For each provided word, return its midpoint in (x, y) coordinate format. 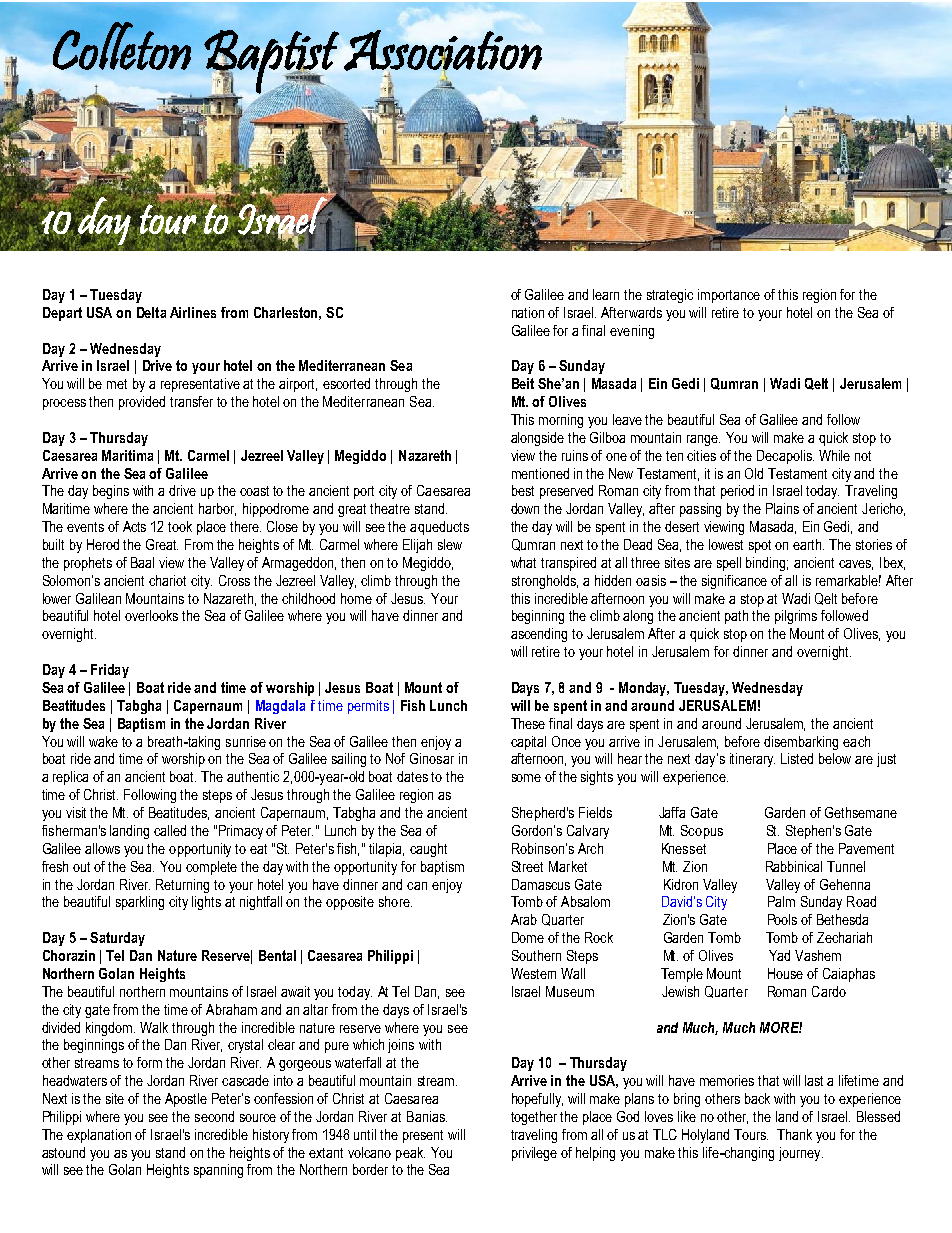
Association (443, 51)
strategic (670, 296)
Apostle (186, 1100)
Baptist (271, 62)
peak (410, 1154)
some (526, 778)
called (170, 830)
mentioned (540, 473)
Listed (797, 758)
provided (142, 403)
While (834, 455)
